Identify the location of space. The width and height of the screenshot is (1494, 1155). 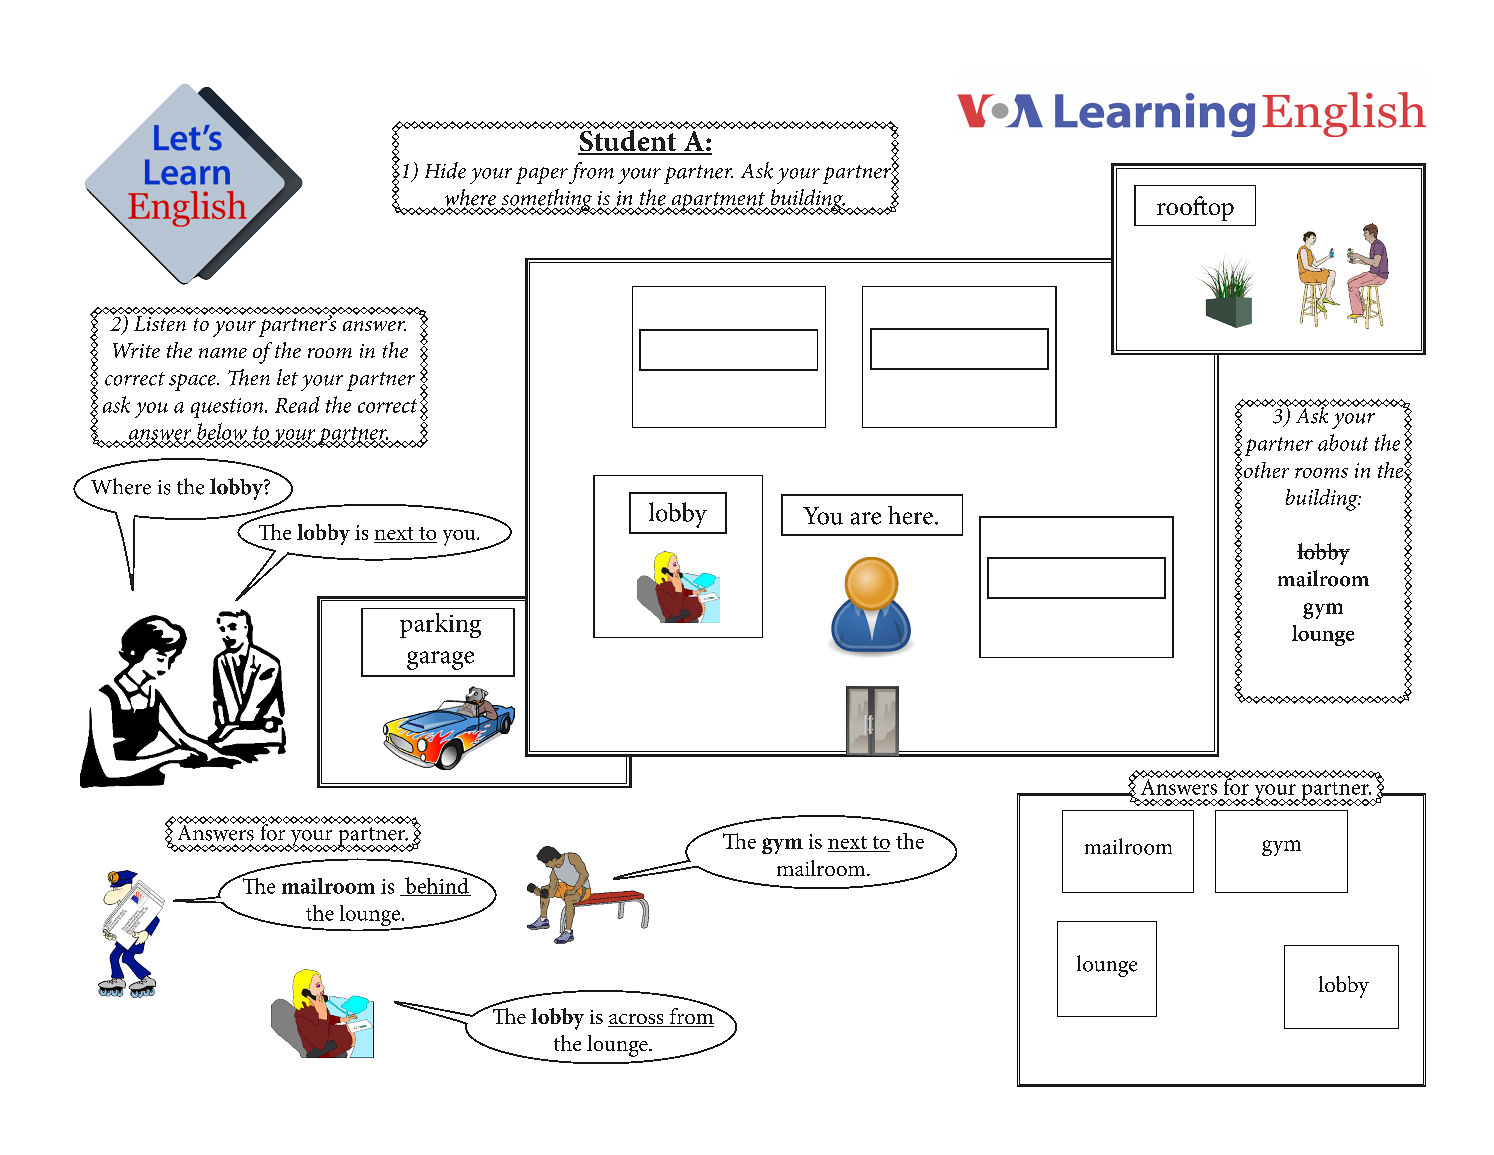
(193, 382).
